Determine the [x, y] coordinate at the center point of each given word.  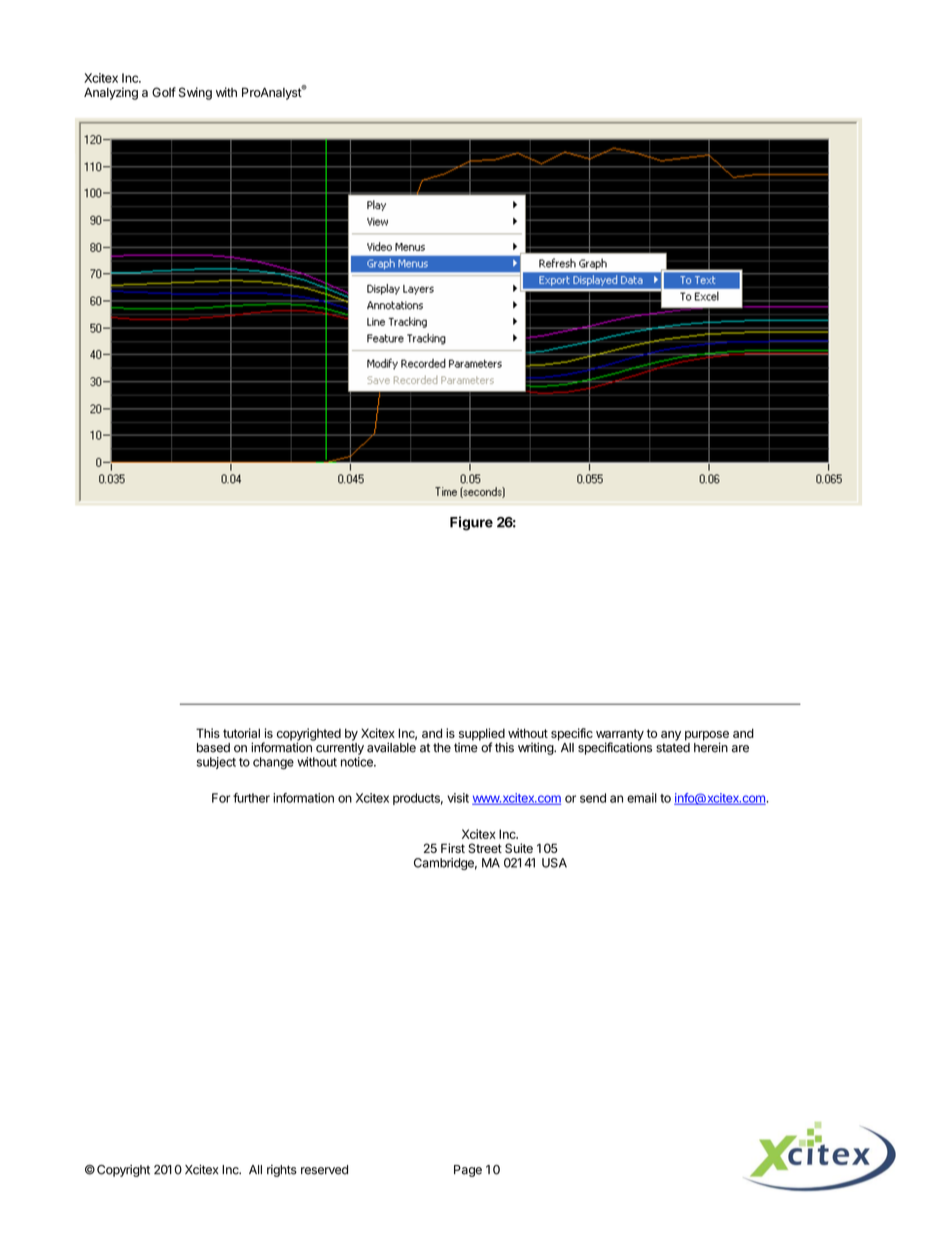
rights [282, 1170]
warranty [620, 736]
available [391, 747]
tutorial [241, 733]
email [642, 798]
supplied [482, 735]
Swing [195, 93]
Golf [164, 92]
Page [468, 1171]
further [251, 798]
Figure [471, 523]
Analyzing [111, 93]
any [671, 736]
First [453, 848]
